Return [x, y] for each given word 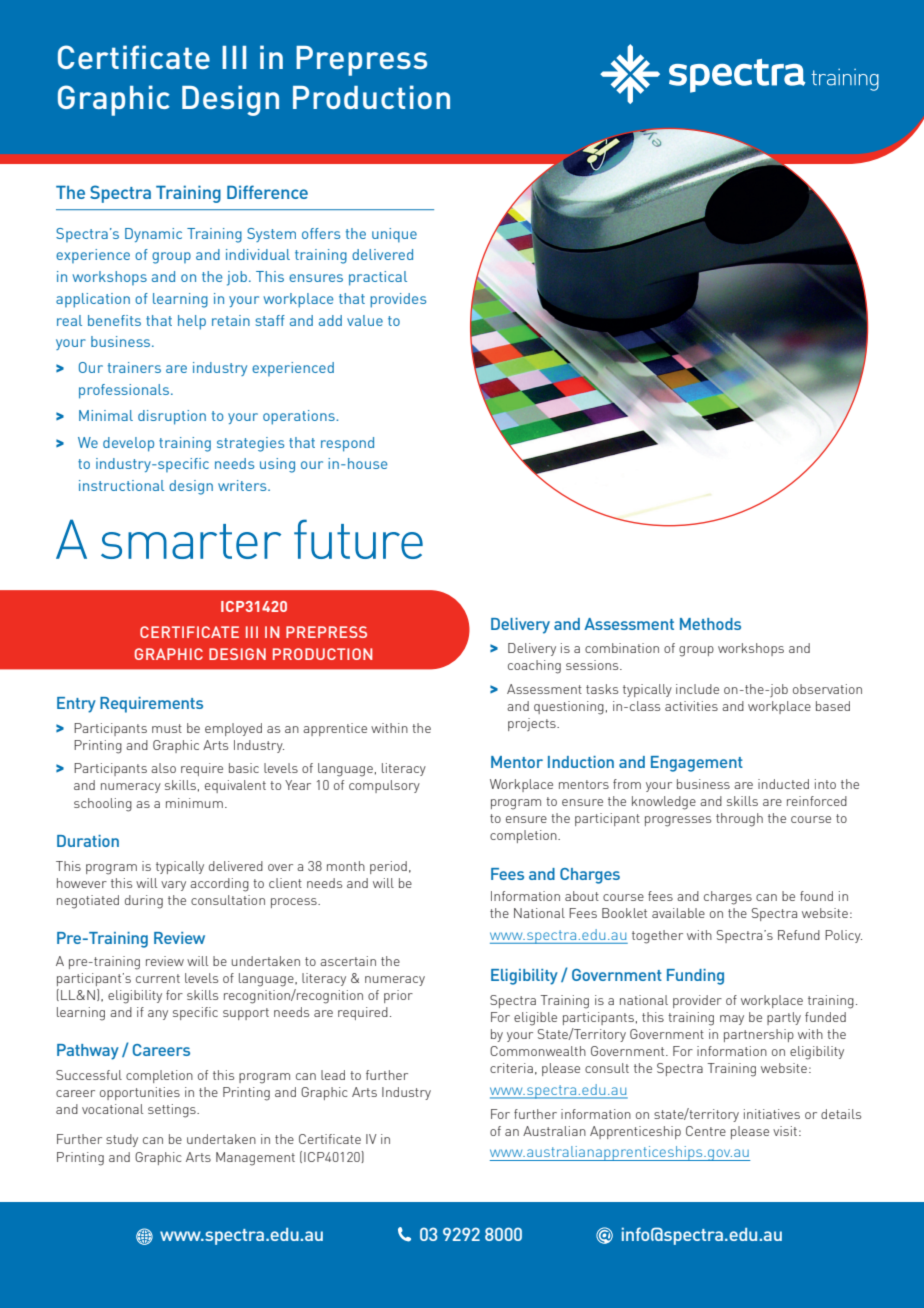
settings [173, 1111]
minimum [194, 803]
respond [347, 444]
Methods [710, 624]
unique [394, 235]
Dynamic [153, 235]
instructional [121, 485]
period [388, 867]
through [739, 820]
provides [398, 300]
